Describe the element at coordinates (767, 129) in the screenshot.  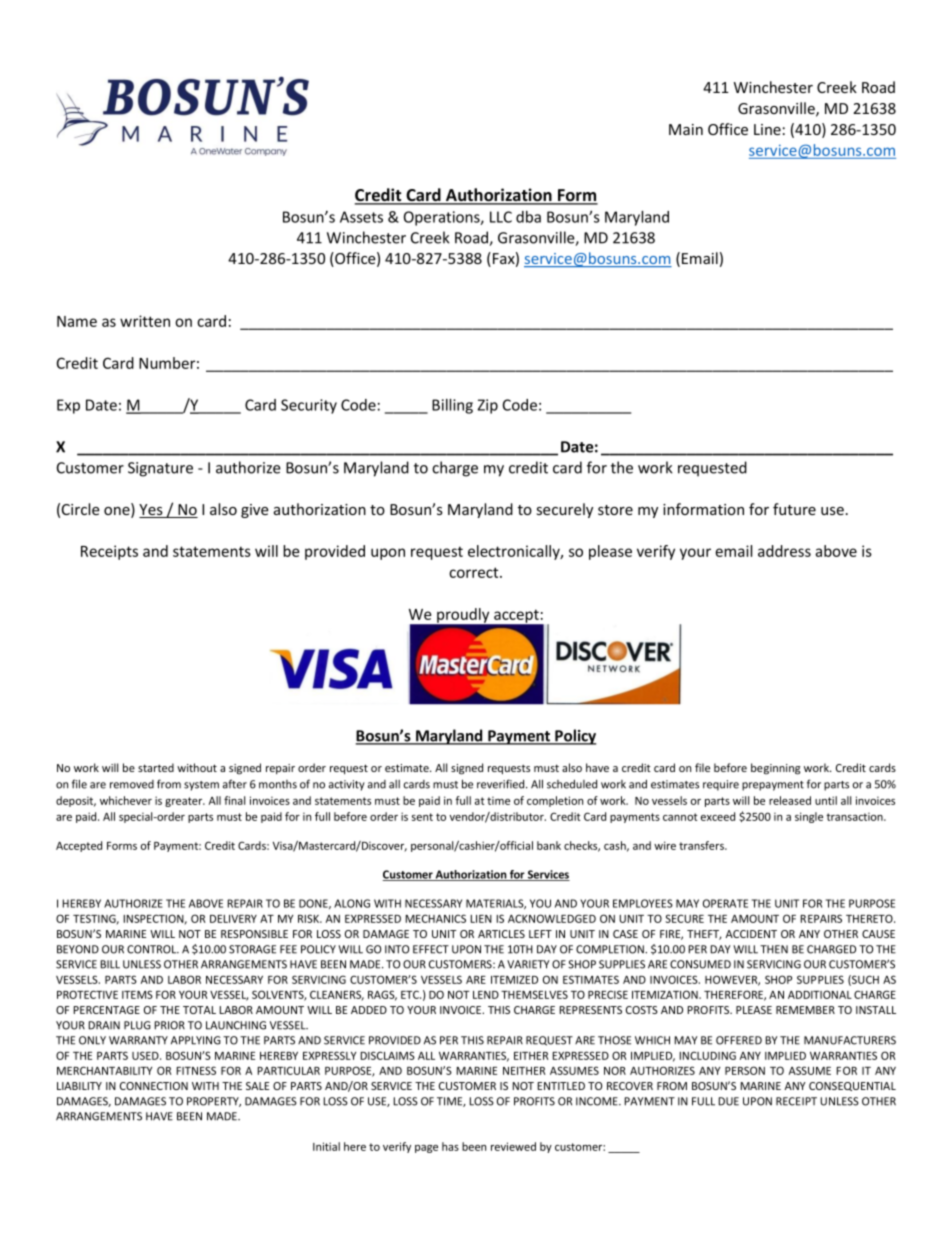
I see `Line` at that location.
